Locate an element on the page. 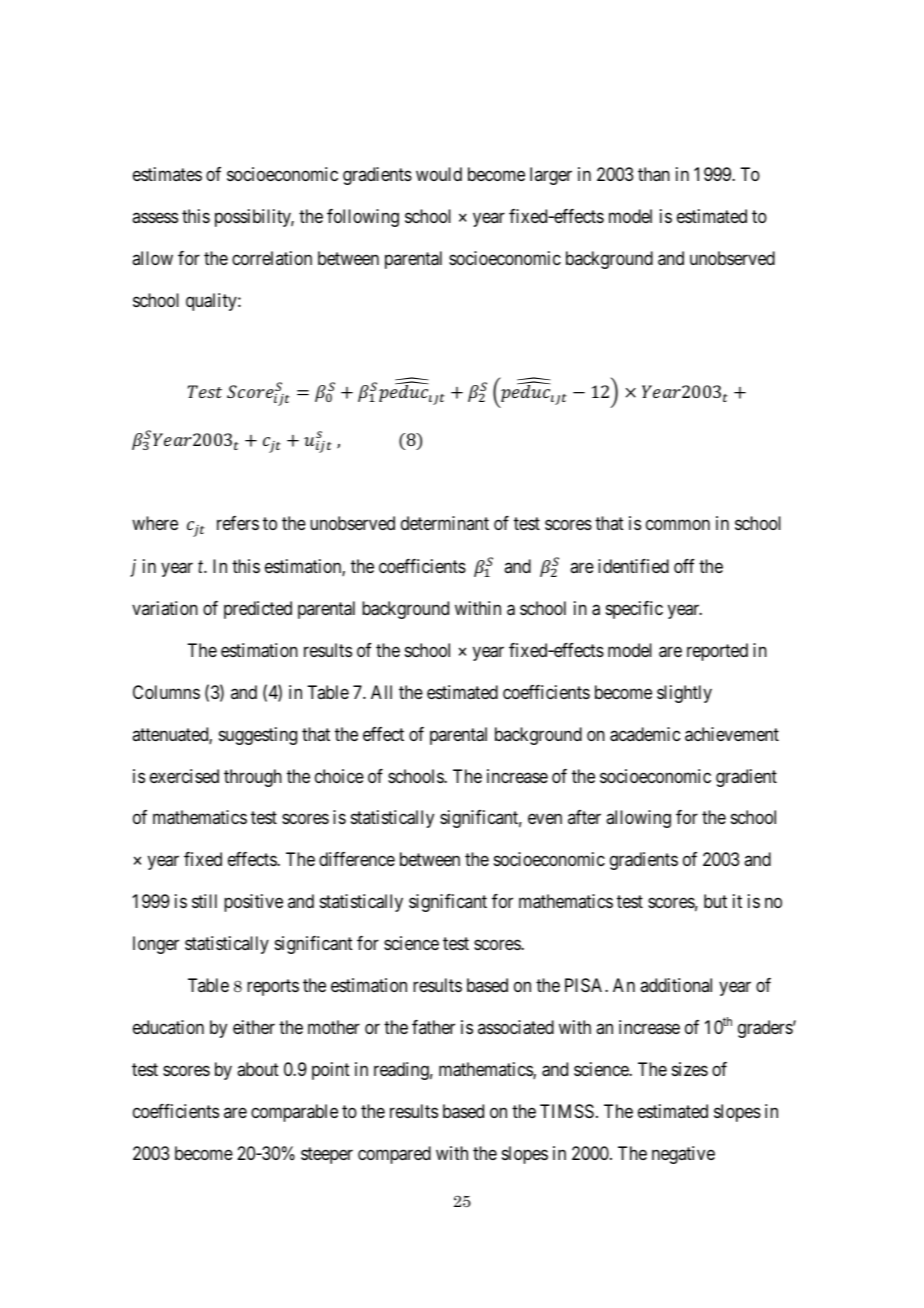  comparable is located at coordinates (294, 1113).
